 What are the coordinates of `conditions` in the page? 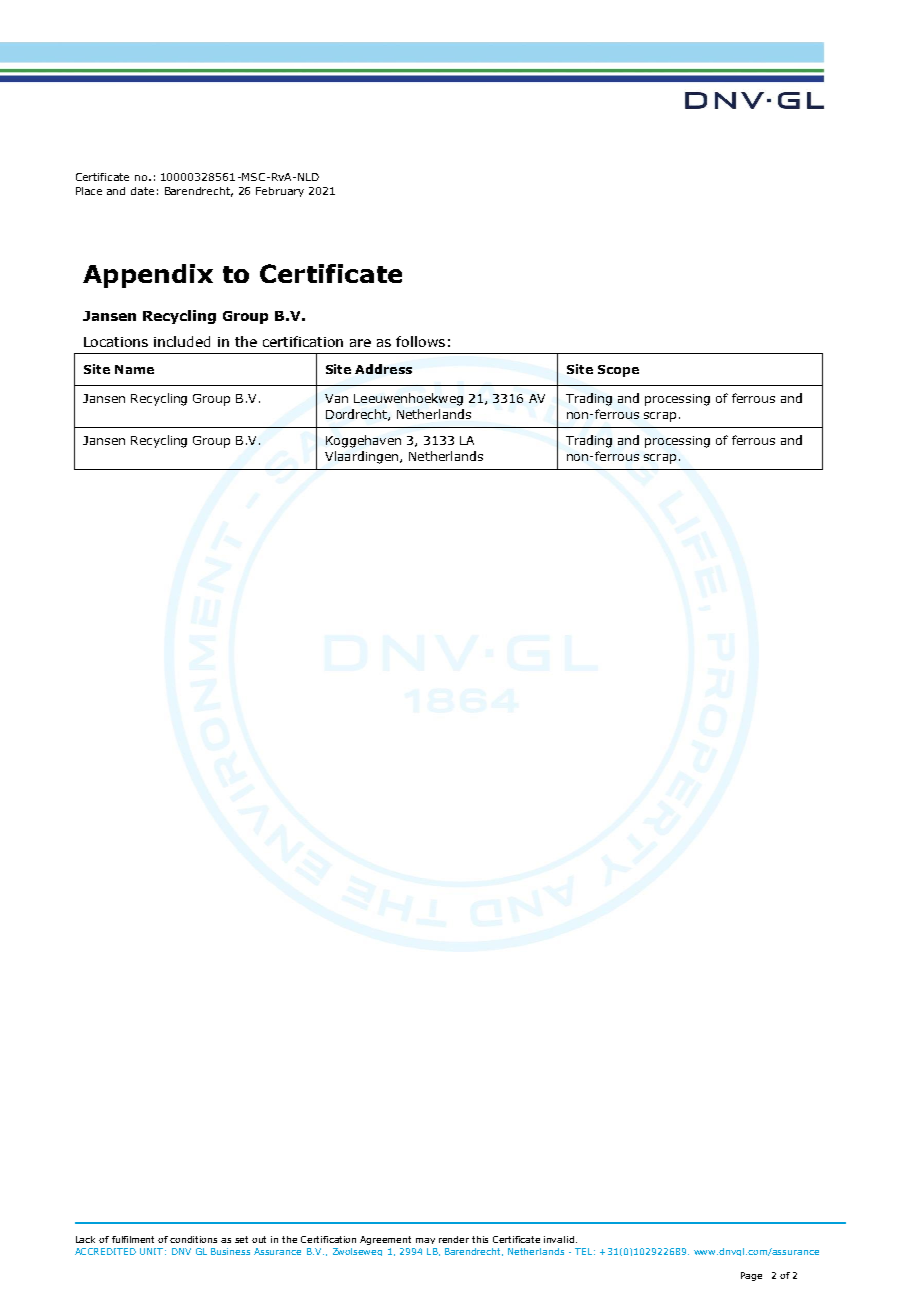 It's located at (193, 1239).
